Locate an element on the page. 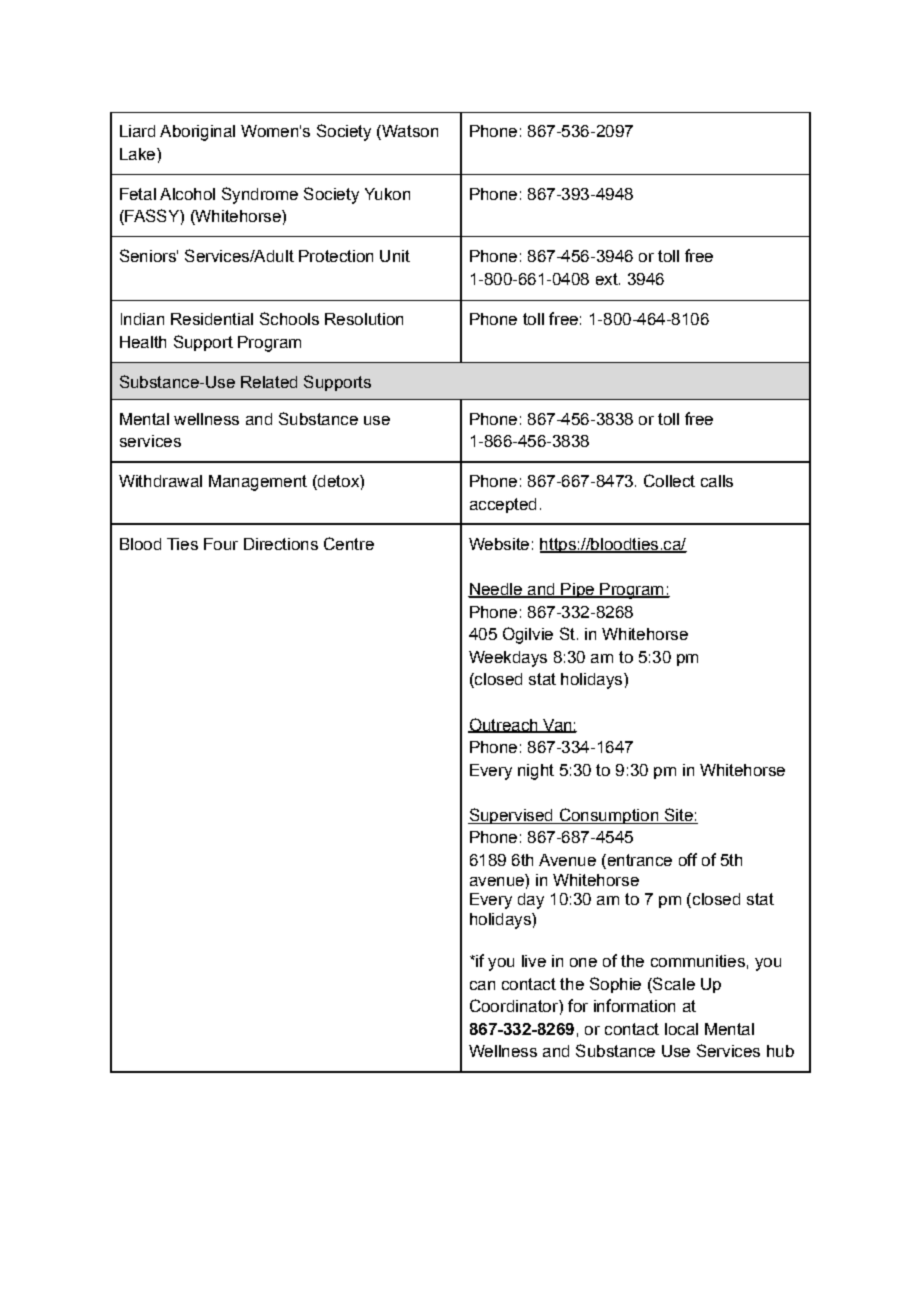 The image size is (924, 1307). ext is located at coordinates (608, 279).
